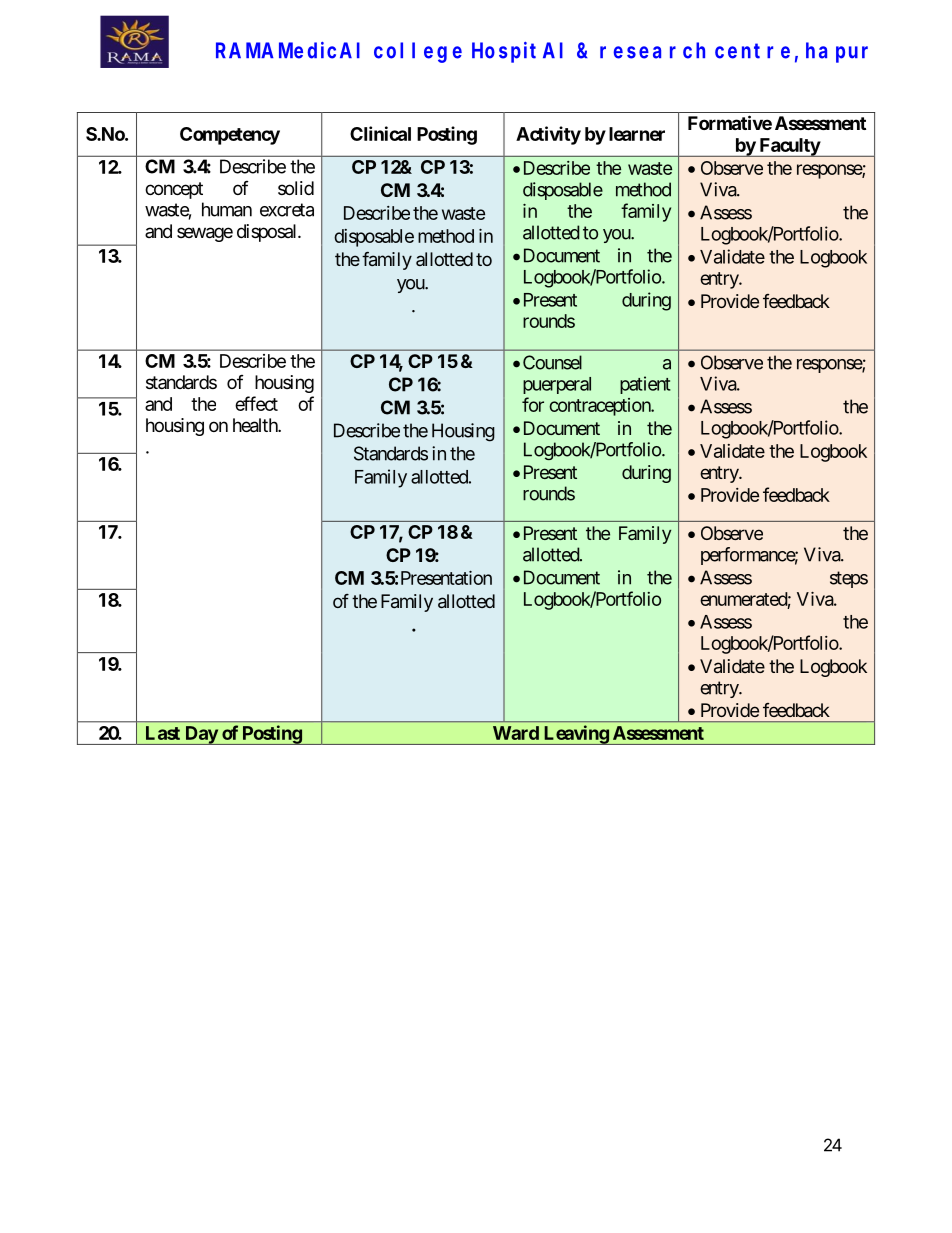 Image resolution: width=952 pixels, height=1233 pixels. Describe the element at coordinates (516, 733) in the screenshot. I see `Ward` at that location.
